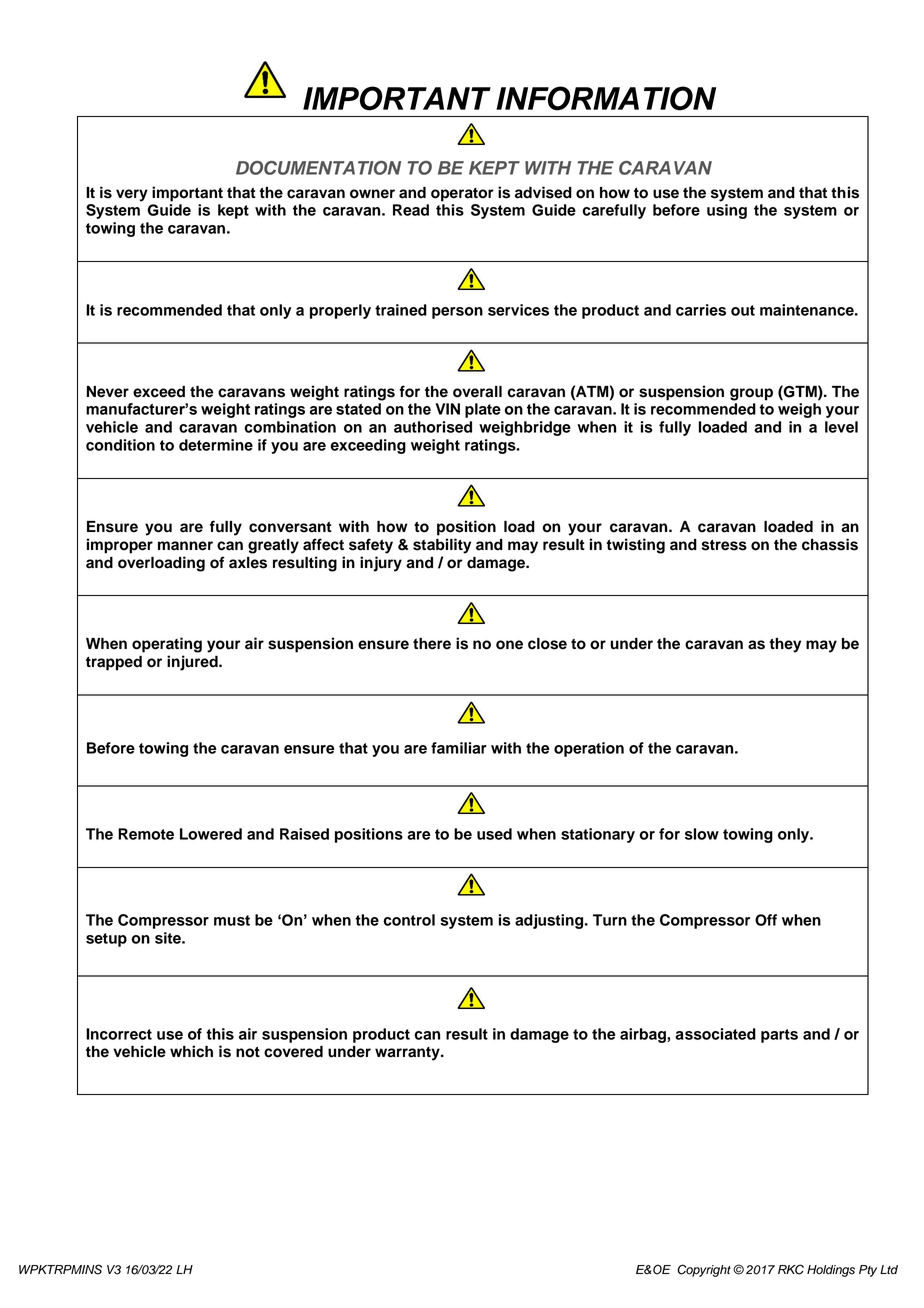 The height and width of the document is (1308, 924). I want to click on chassis, so click(830, 544).
